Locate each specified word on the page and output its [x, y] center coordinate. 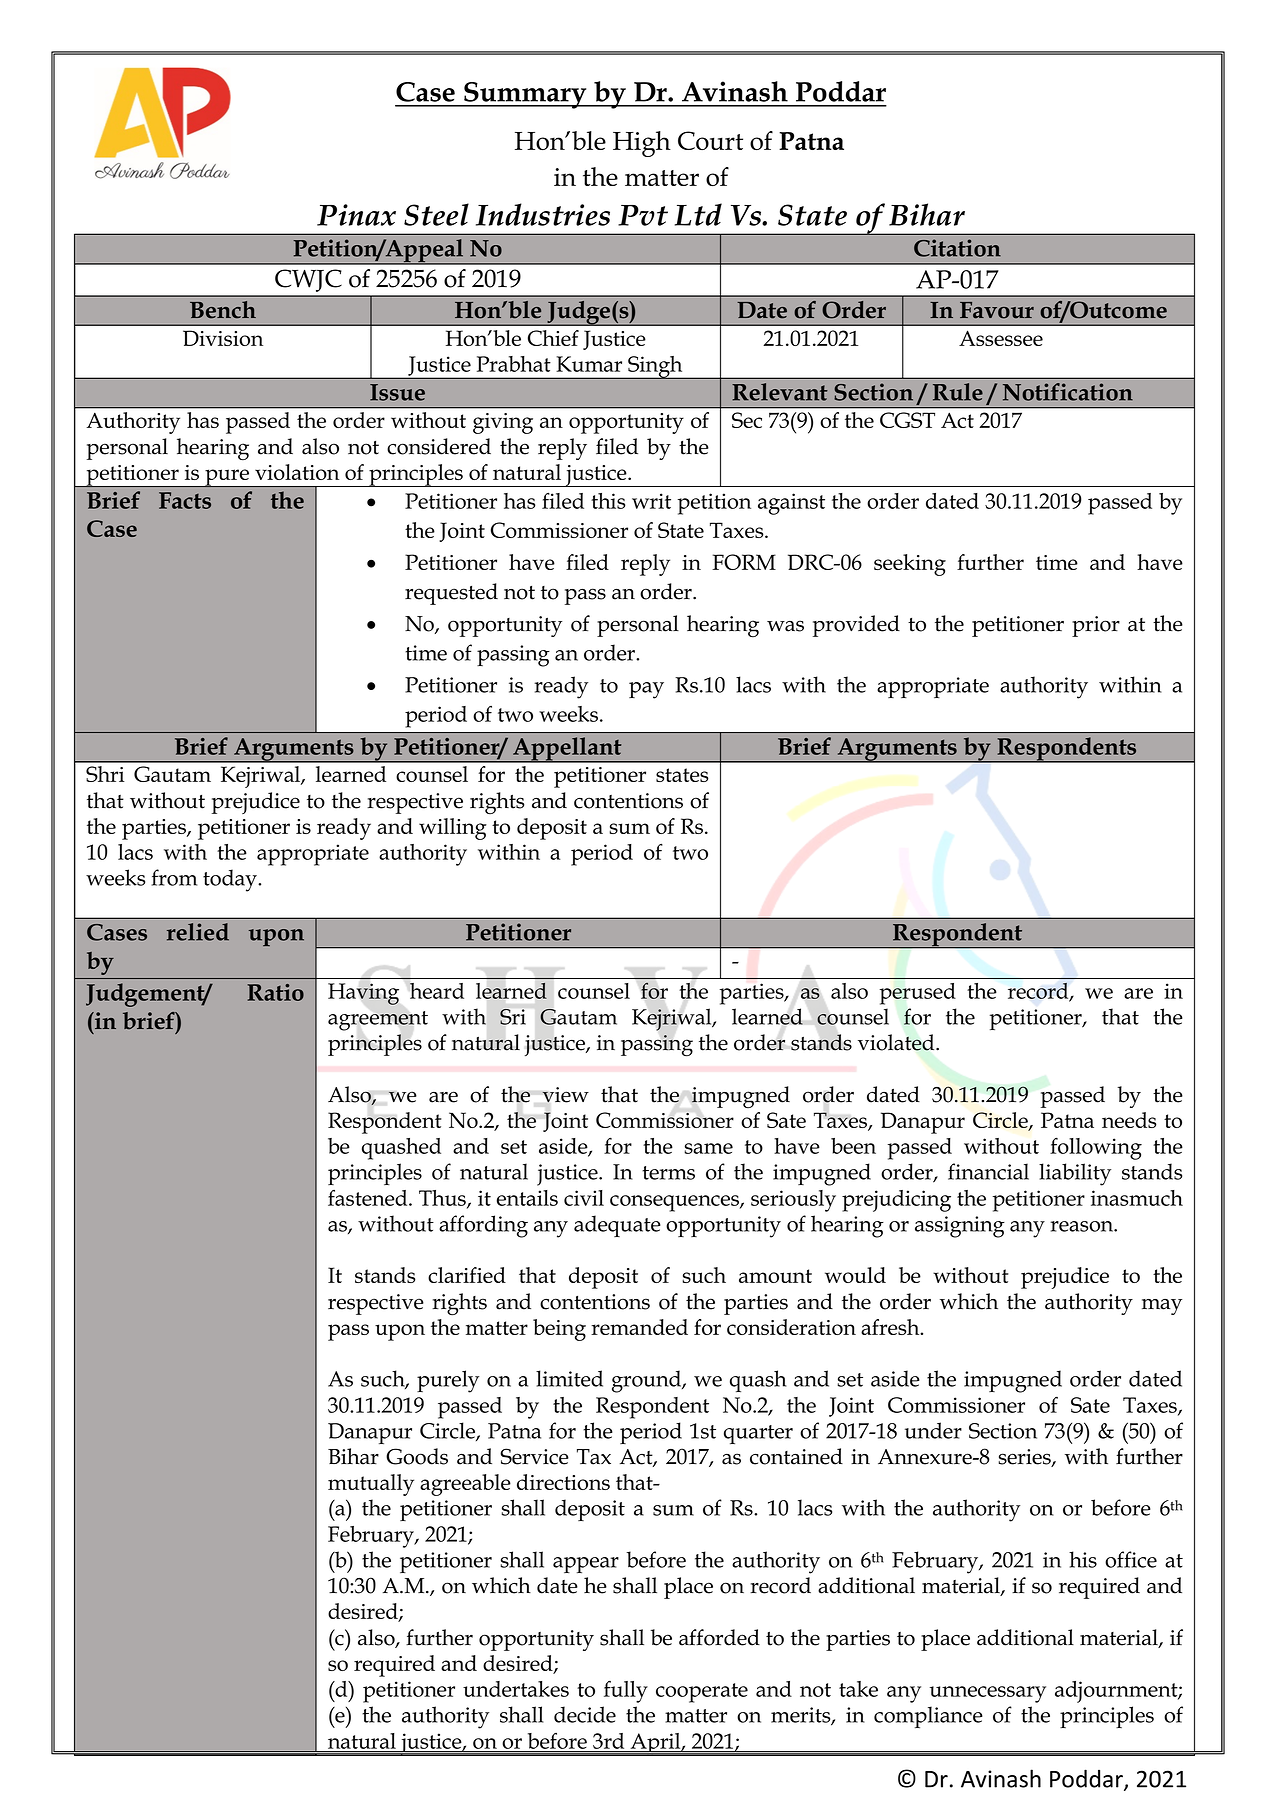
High [642, 144]
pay [646, 690]
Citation [957, 248]
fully [626, 1691]
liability [1075, 1174]
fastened [369, 1198]
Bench [223, 310]
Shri [105, 774]
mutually [371, 1485]
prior [1096, 626]
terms [668, 1173]
